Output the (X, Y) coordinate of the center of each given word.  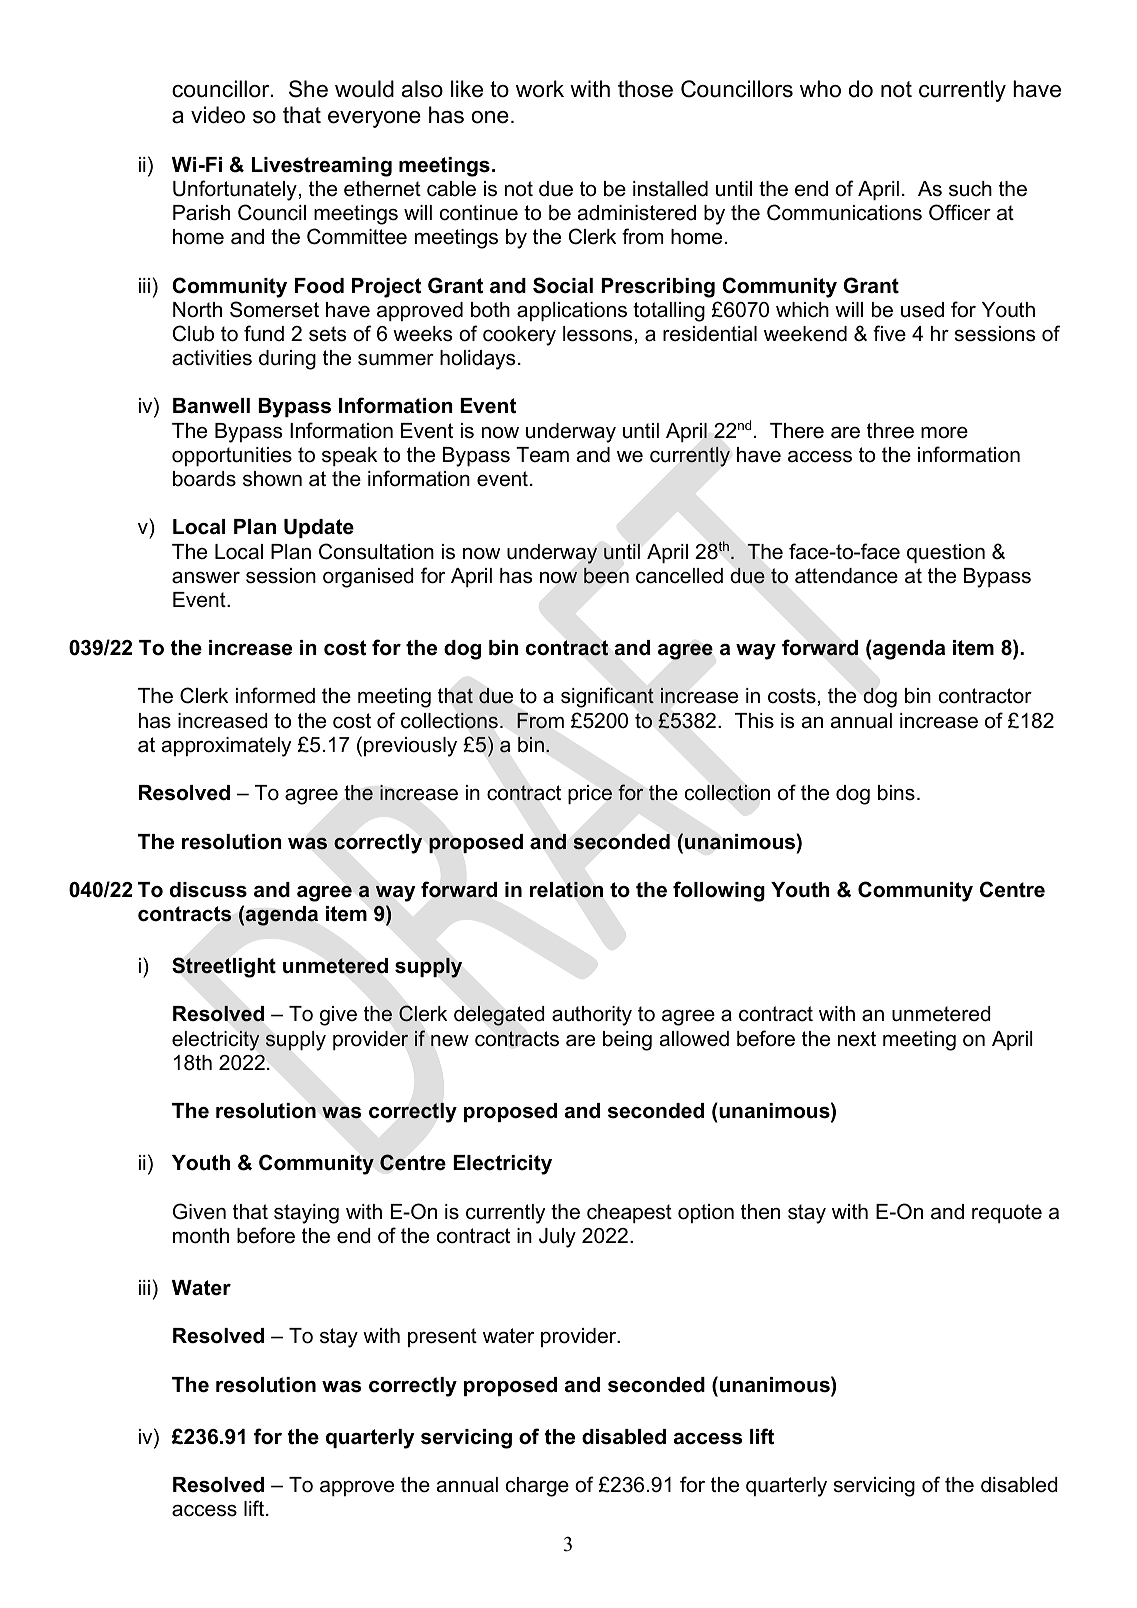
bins (896, 793)
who (820, 89)
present (442, 1337)
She (308, 89)
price (590, 794)
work (540, 89)
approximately (226, 747)
